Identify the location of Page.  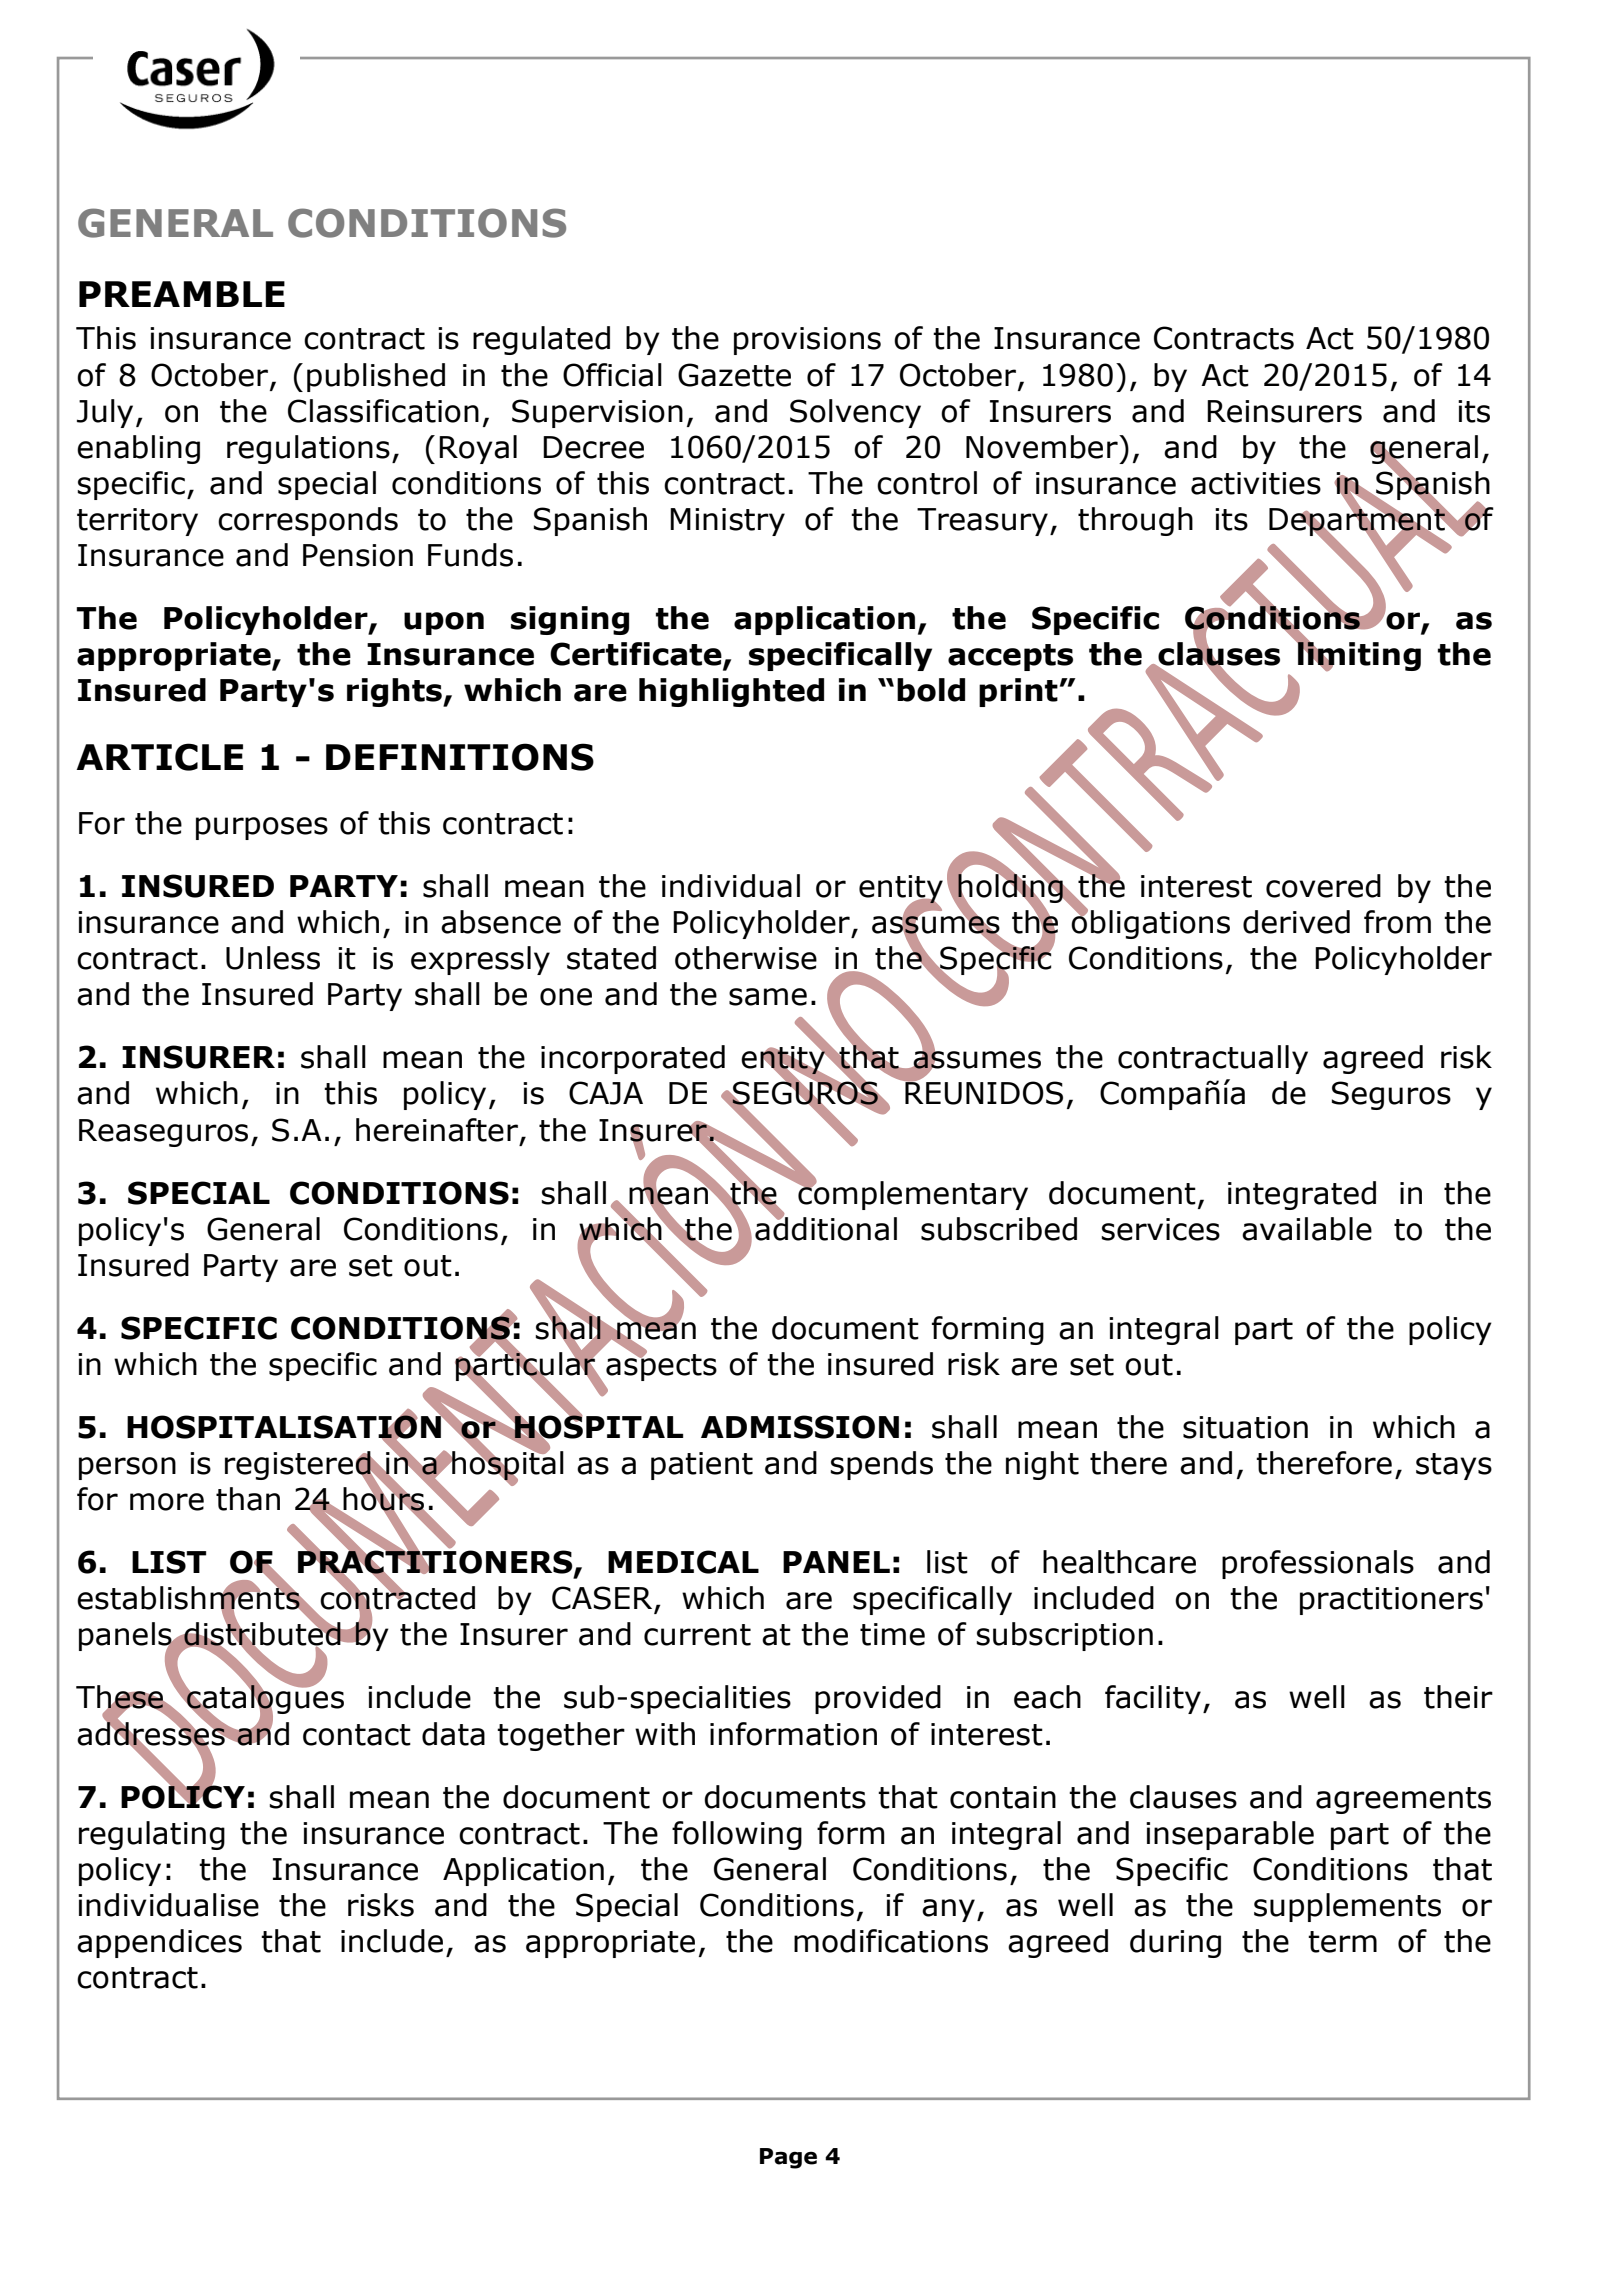
(788, 2158).
